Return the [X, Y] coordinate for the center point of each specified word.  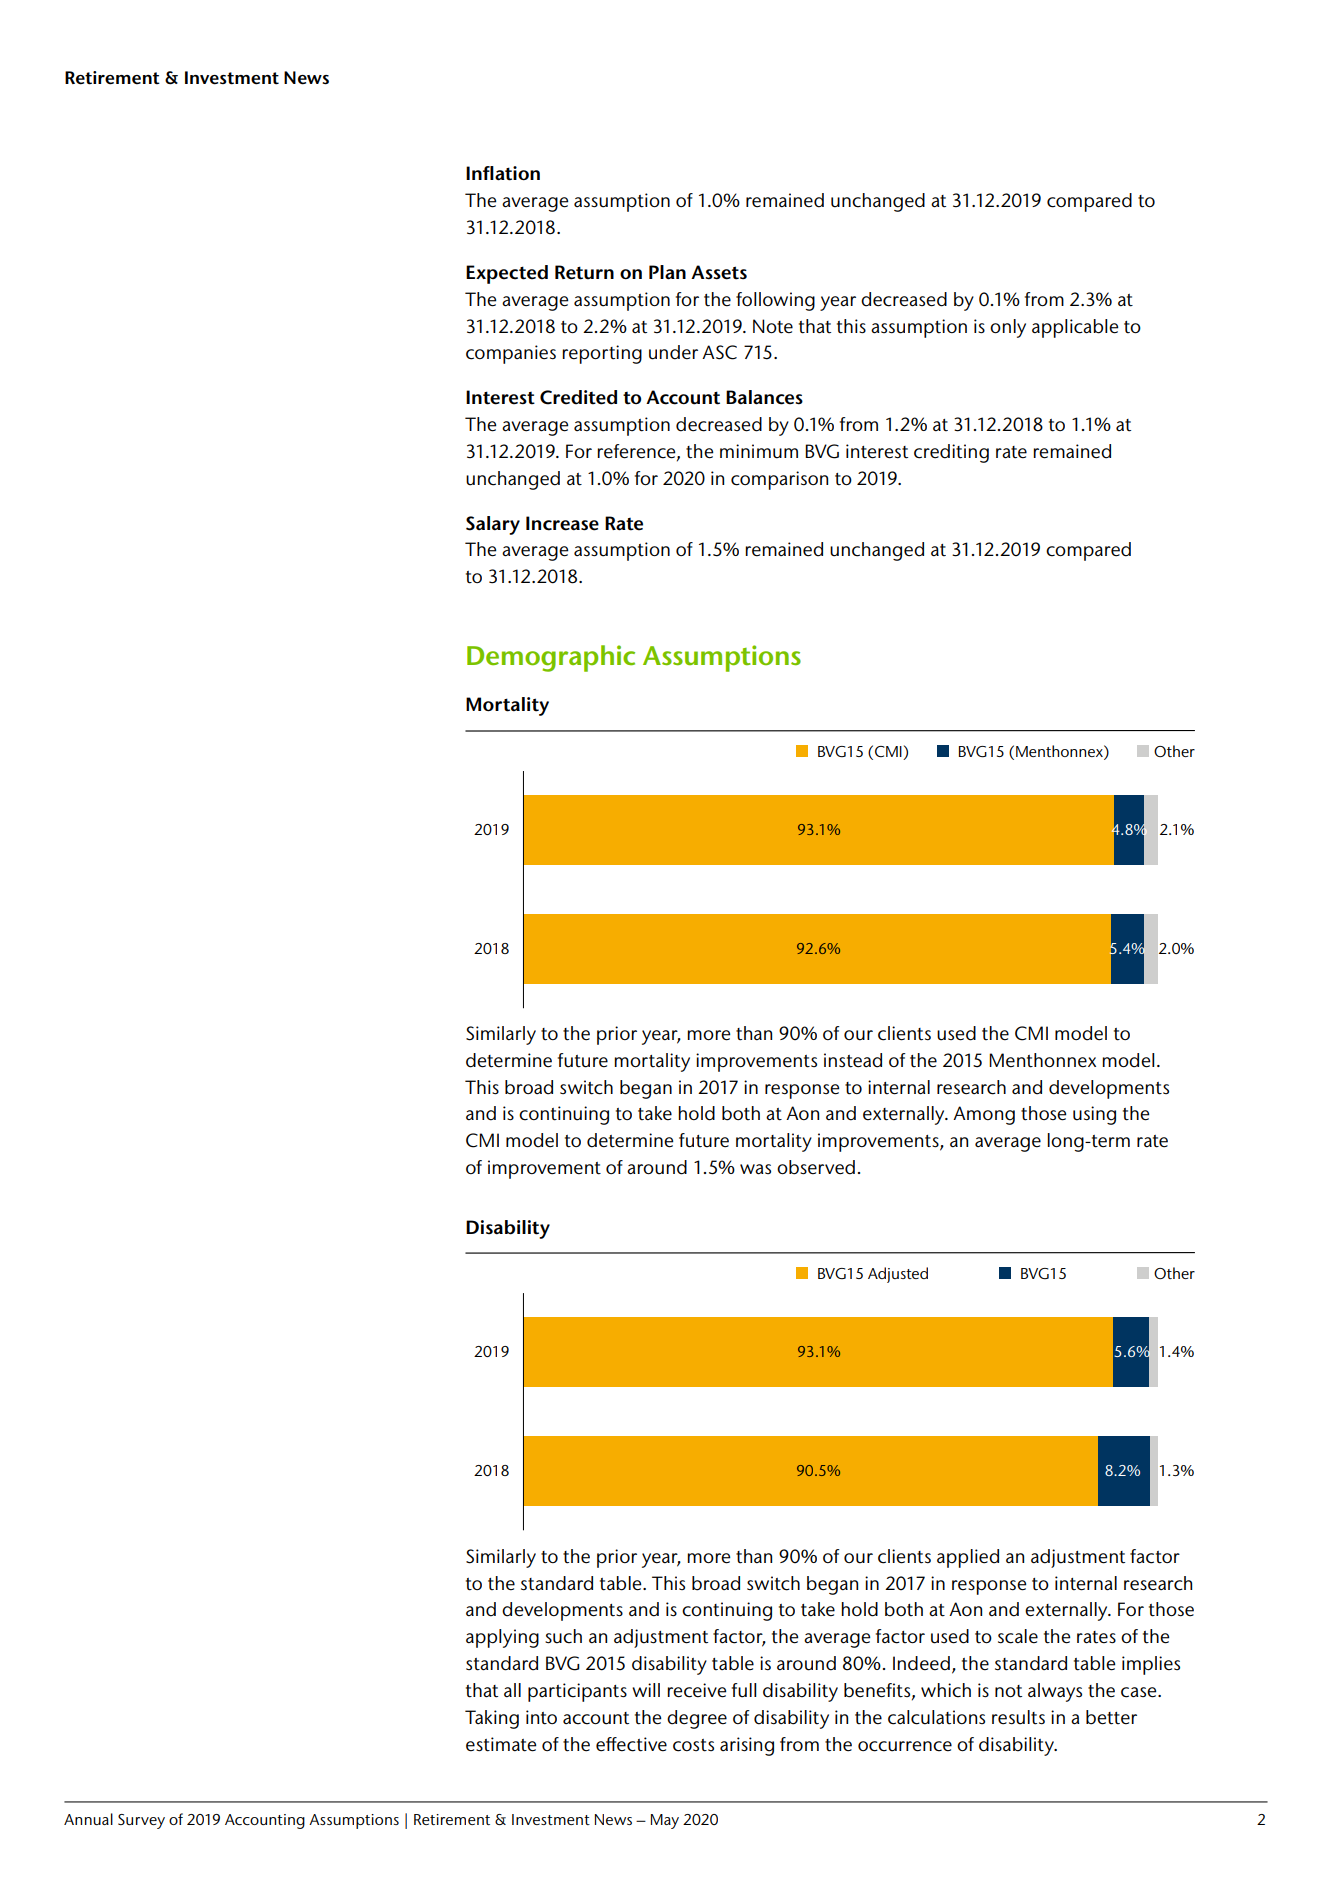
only [1008, 328]
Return [584, 272]
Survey [141, 1821]
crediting [951, 453]
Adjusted [898, 1275]
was [755, 1169]
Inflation [503, 173]
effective [631, 1744]
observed [816, 1167]
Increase [562, 523]
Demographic [551, 658]
